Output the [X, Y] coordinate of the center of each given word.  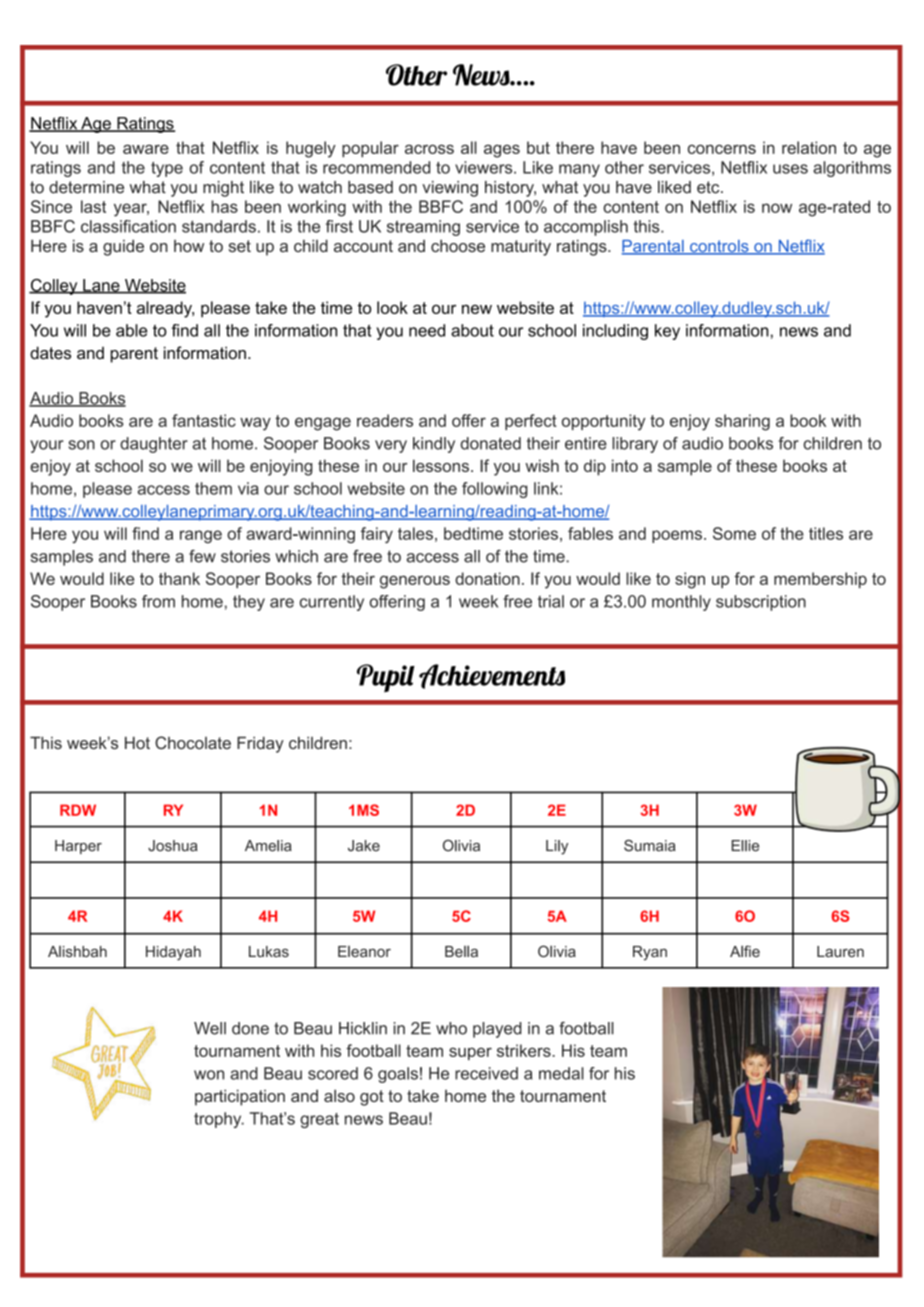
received [486, 1073]
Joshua [173, 846]
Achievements [492, 676]
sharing [742, 422]
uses [790, 169]
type [167, 169]
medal [561, 1073]
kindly [434, 445]
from [158, 601]
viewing [450, 189]
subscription [761, 603]
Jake [364, 846]
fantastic [204, 420]
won [209, 1075]
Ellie [745, 846]
